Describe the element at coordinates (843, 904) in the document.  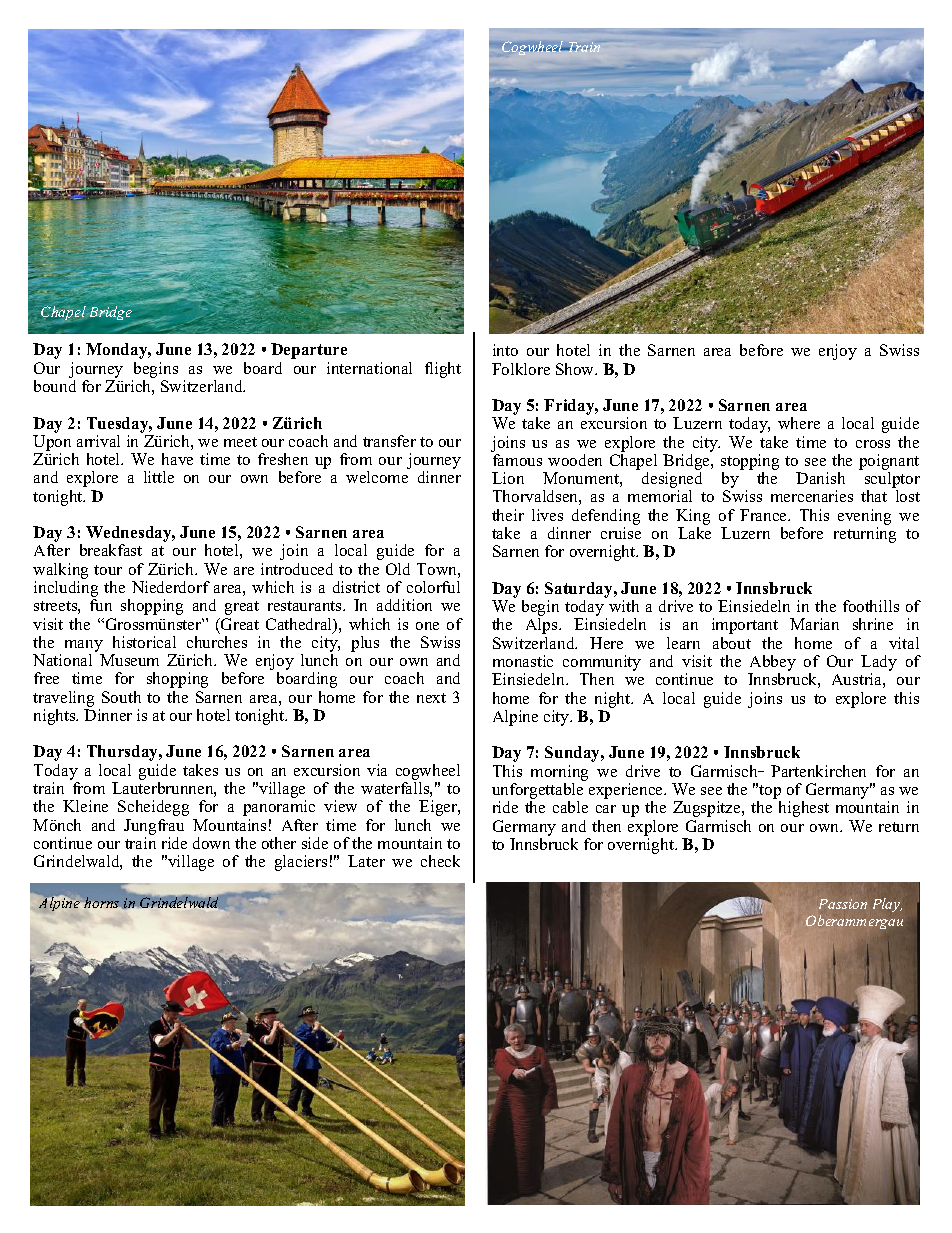
I see `Passion` at that location.
